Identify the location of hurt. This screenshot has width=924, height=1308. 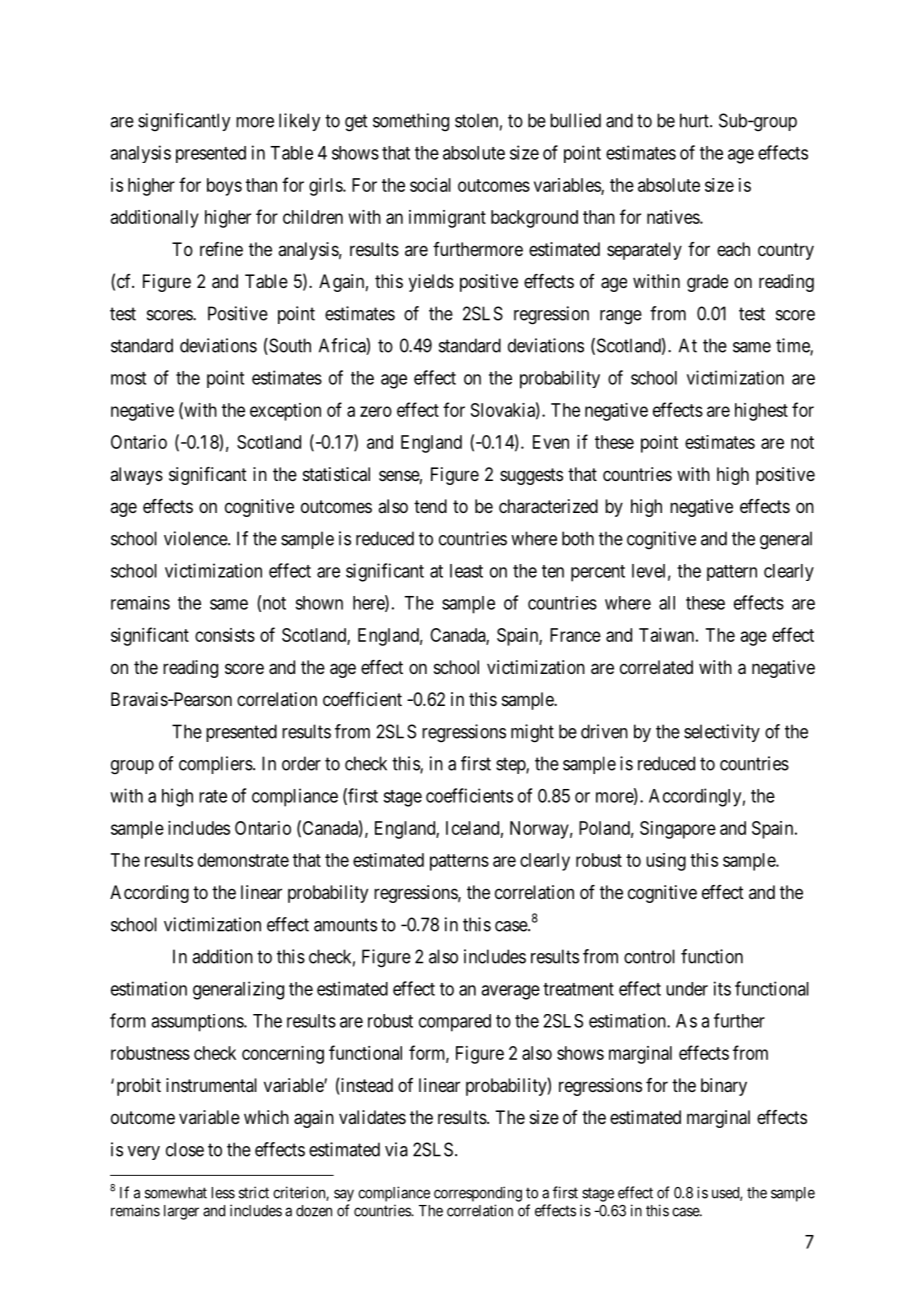
(695, 120).
